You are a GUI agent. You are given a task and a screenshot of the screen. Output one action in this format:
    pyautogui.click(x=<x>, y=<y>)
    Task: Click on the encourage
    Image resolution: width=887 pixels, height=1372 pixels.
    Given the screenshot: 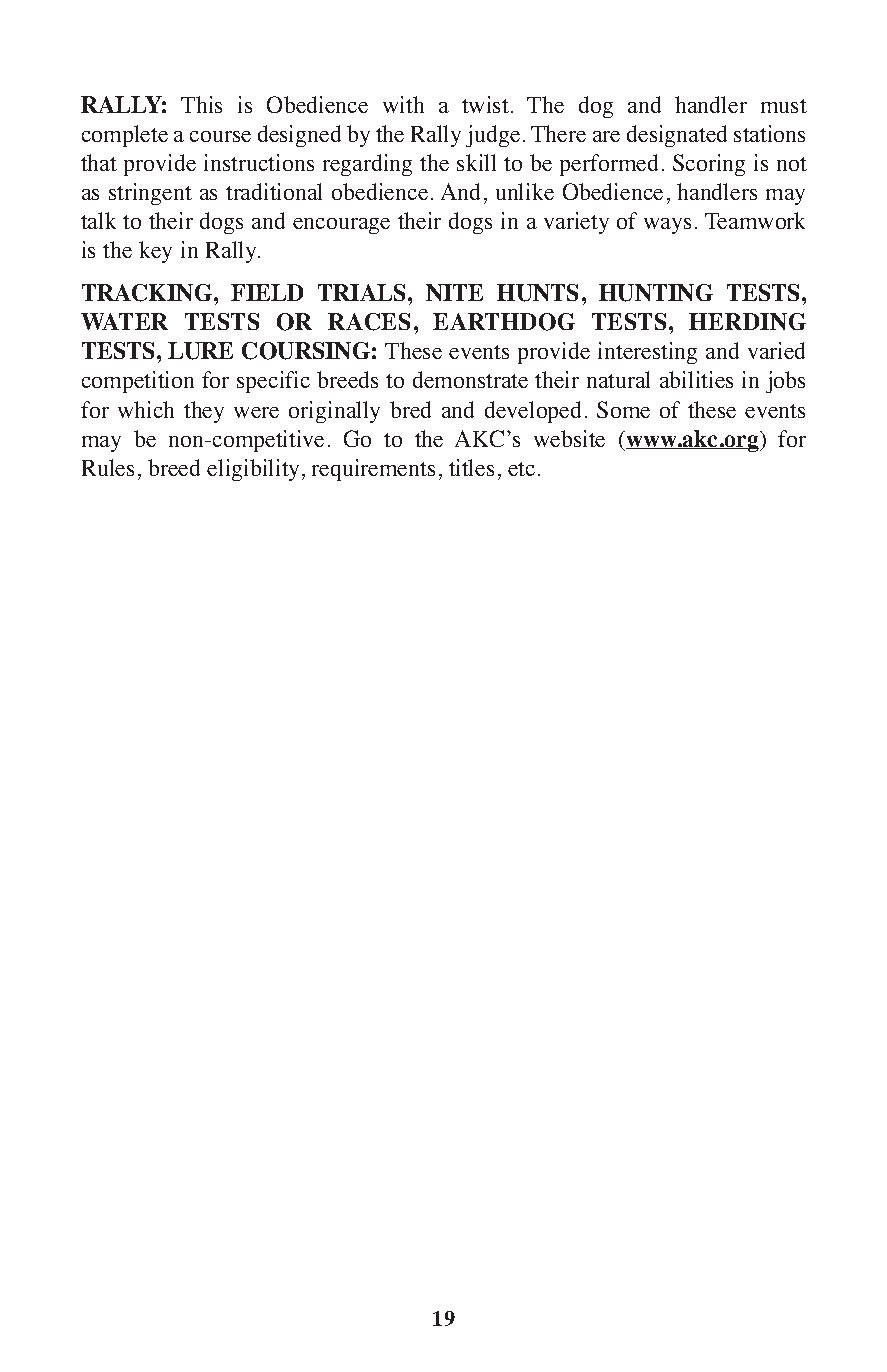 What is the action you would take?
    pyautogui.click(x=341, y=226)
